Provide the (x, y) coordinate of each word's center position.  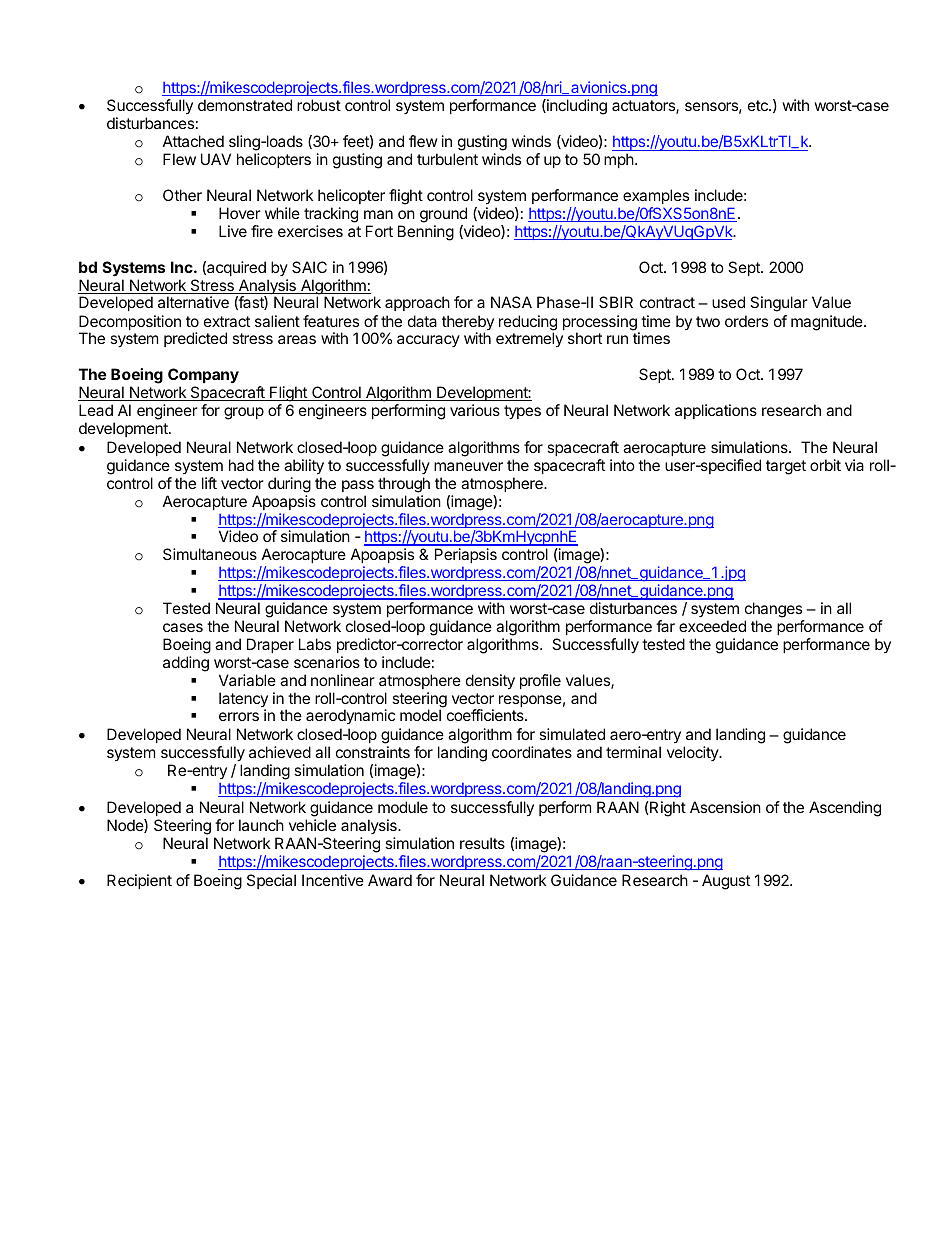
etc (759, 105)
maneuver (468, 466)
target (786, 467)
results (482, 843)
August (726, 882)
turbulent (447, 159)
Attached (193, 141)
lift (209, 483)
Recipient (139, 881)
